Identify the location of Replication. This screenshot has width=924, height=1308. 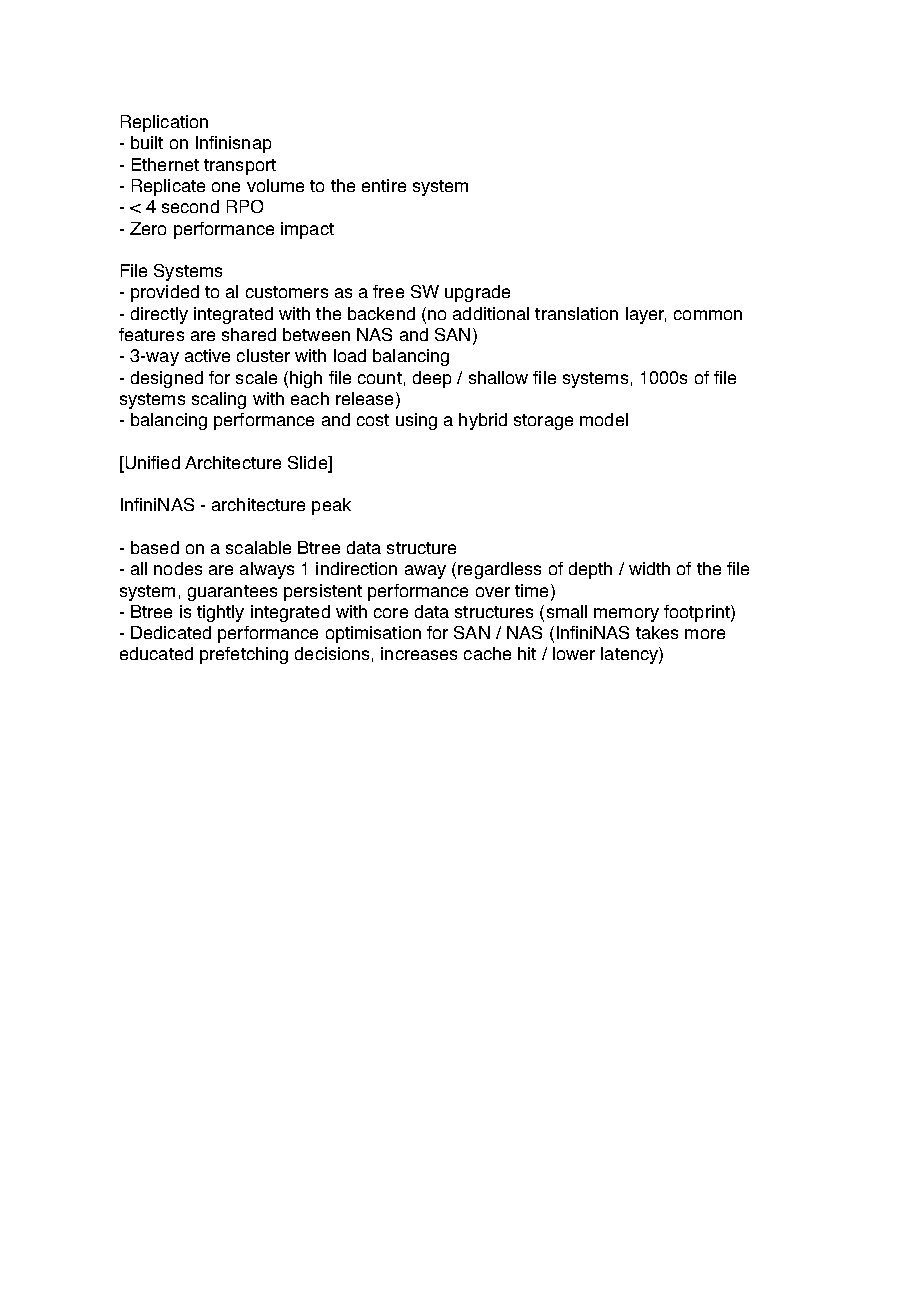
(164, 123).
